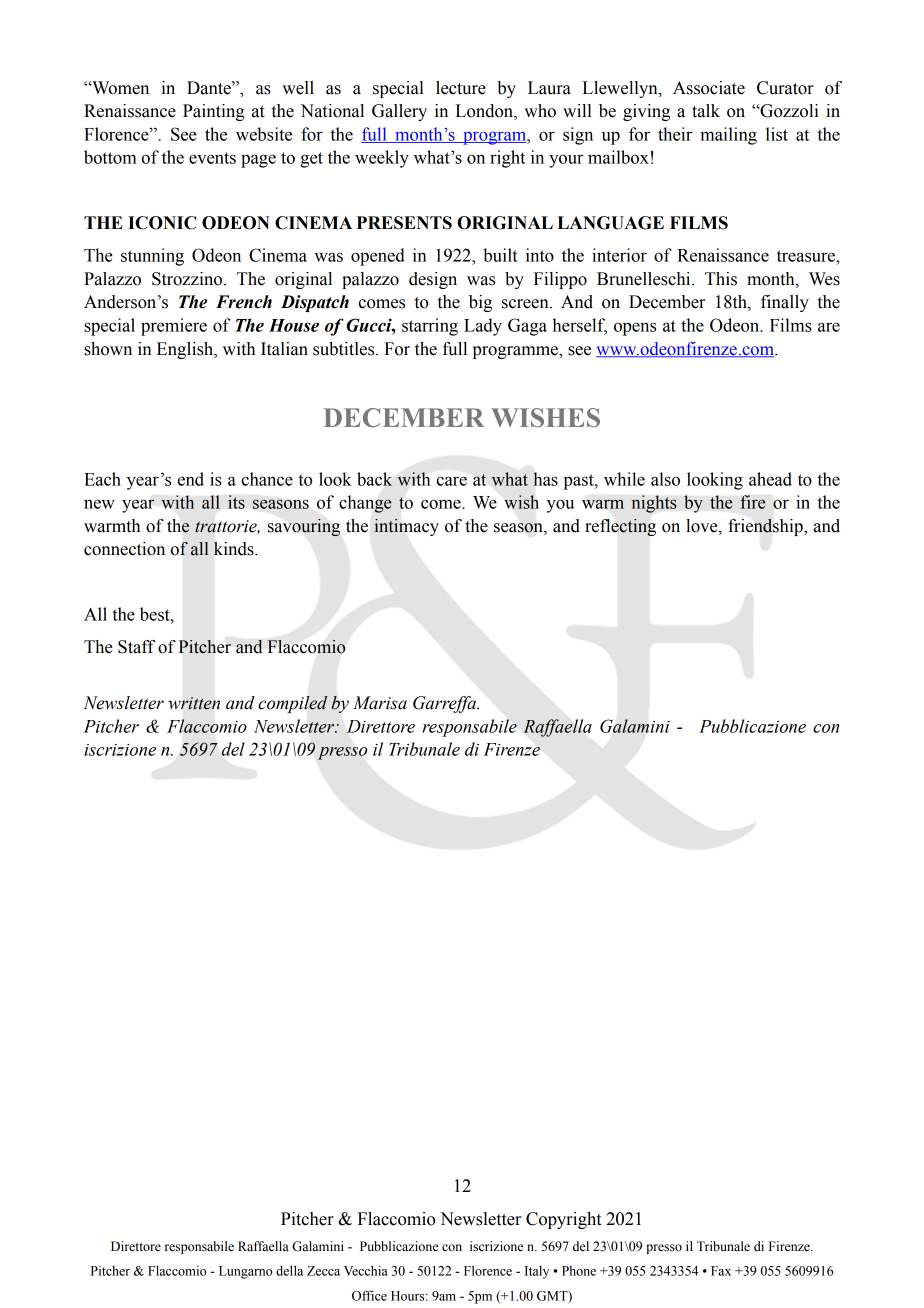  What do you see at coordinates (194, 703) in the screenshot?
I see `written` at bounding box center [194, 703].
